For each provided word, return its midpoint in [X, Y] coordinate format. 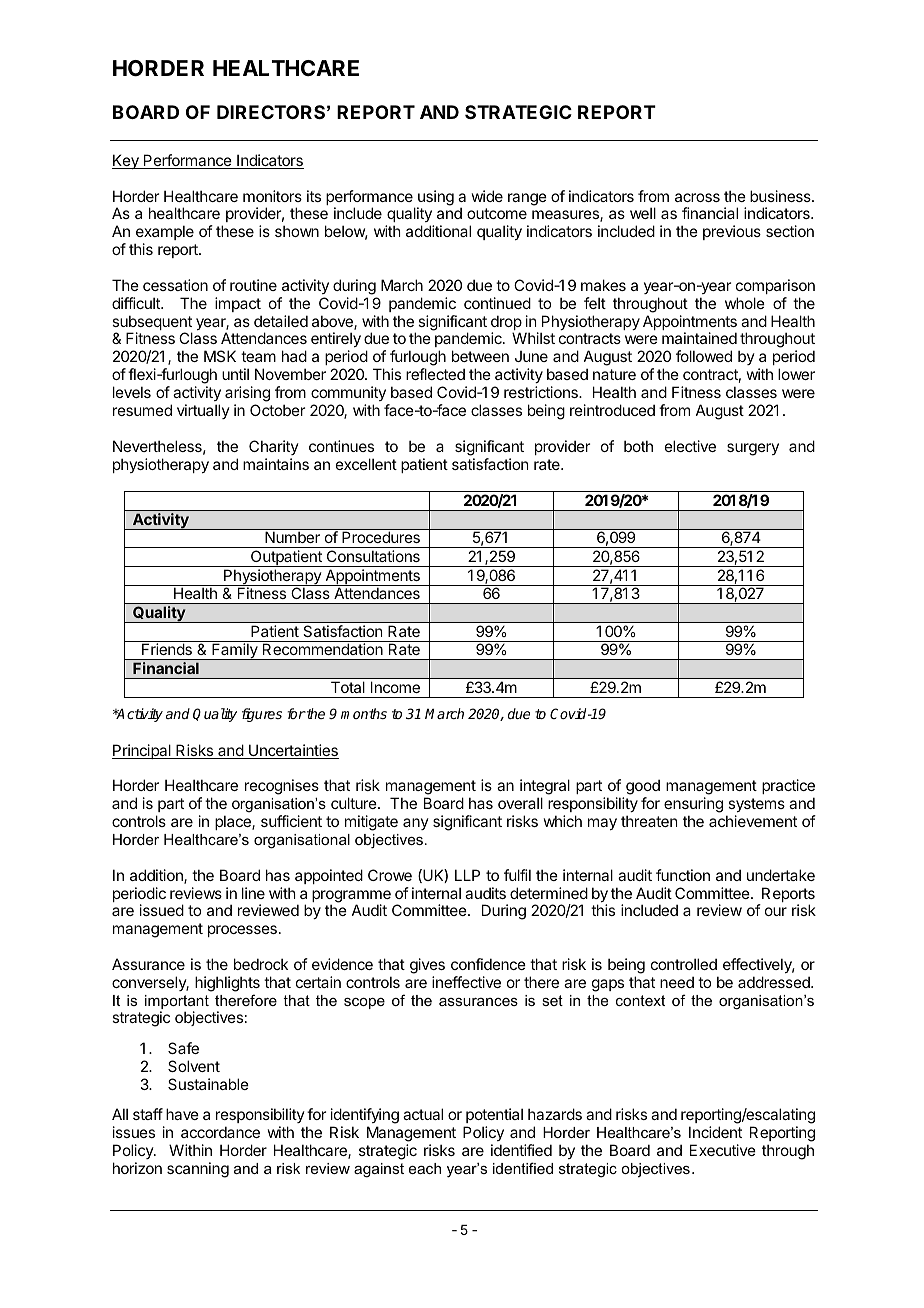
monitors [272, 196]
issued [162, 910]
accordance [220, 1132]
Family [235, 651]
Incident [715, 1132]
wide [487, 196]
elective [690, 446]
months [364, 713]
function [683, 875]
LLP [467, 875]
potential [494, 1115]
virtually [203, 411]
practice [788, 786]
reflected [435, 374]
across [697, 197]
